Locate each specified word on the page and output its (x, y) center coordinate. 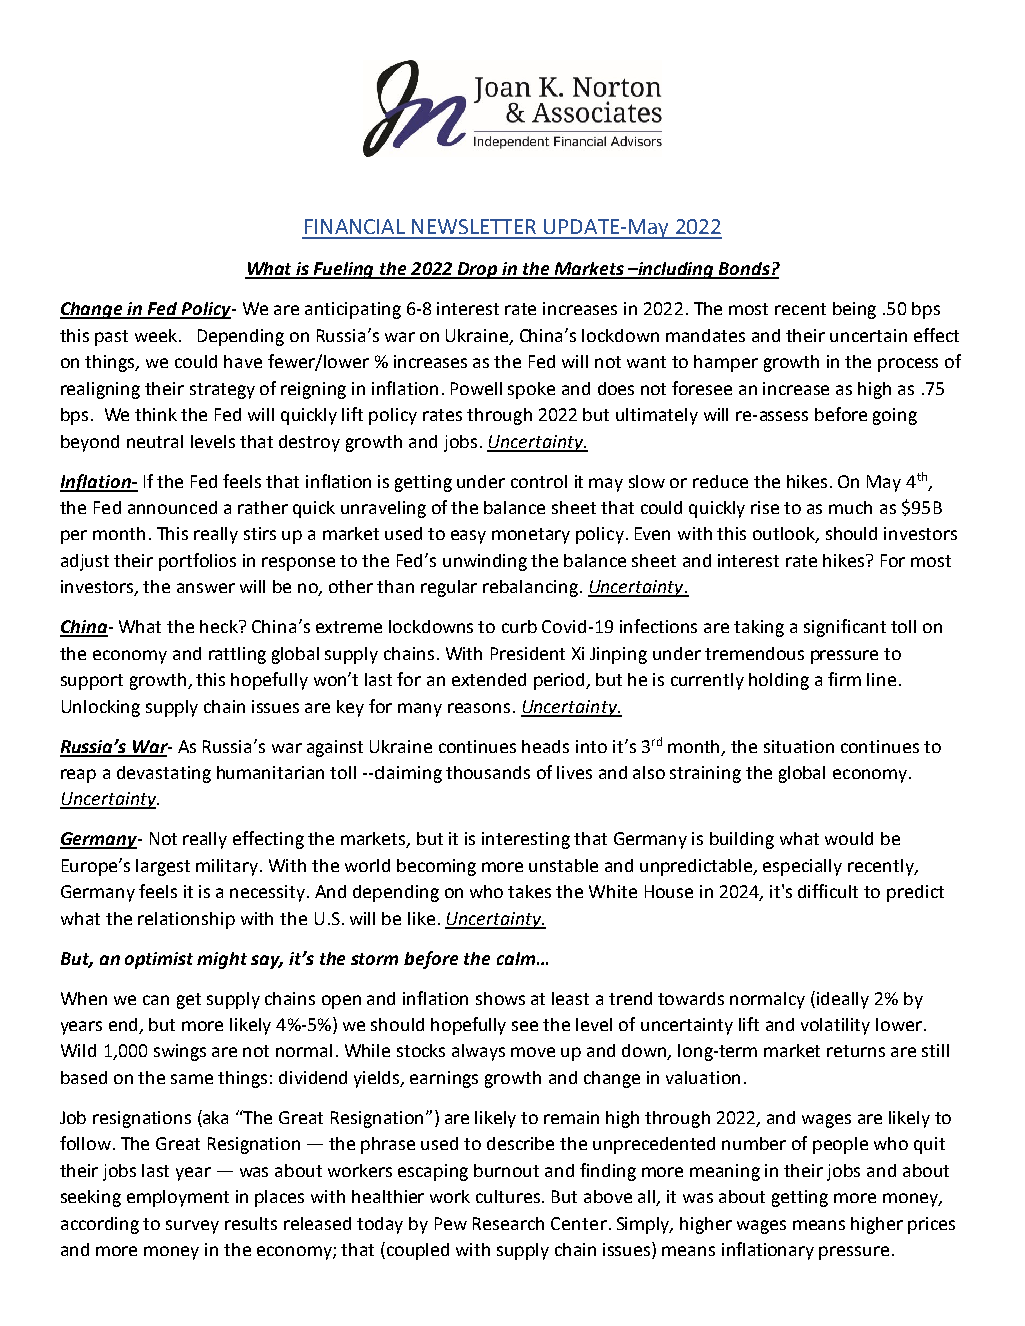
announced (172, 507)
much (850, 507)
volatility (835, 1026)
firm (844, 679)
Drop (477, 270)
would (849, 838)
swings (180, 1052)
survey (192, 1227)
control (539, 481)
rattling (237, 655)
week (157, 335)
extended (489, 679)
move (533, 1052)
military (228, 867)
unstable (563, 865)
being (854, 310)
